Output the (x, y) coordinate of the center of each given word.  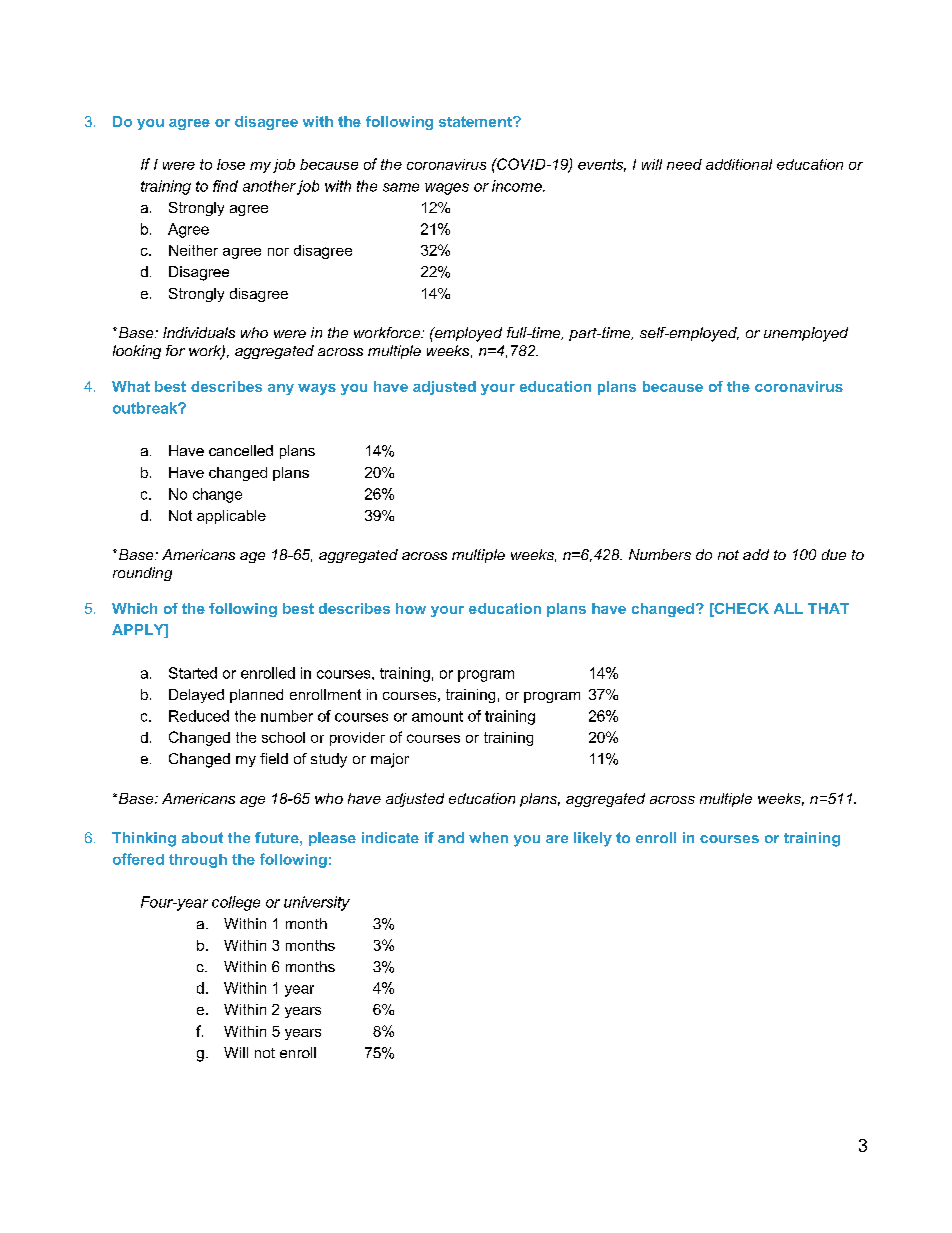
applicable (231, 517)
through (198, 861)
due (834, 554)
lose (231, 164)
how (411, 608)
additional (739, 164)
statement (476, 121)
